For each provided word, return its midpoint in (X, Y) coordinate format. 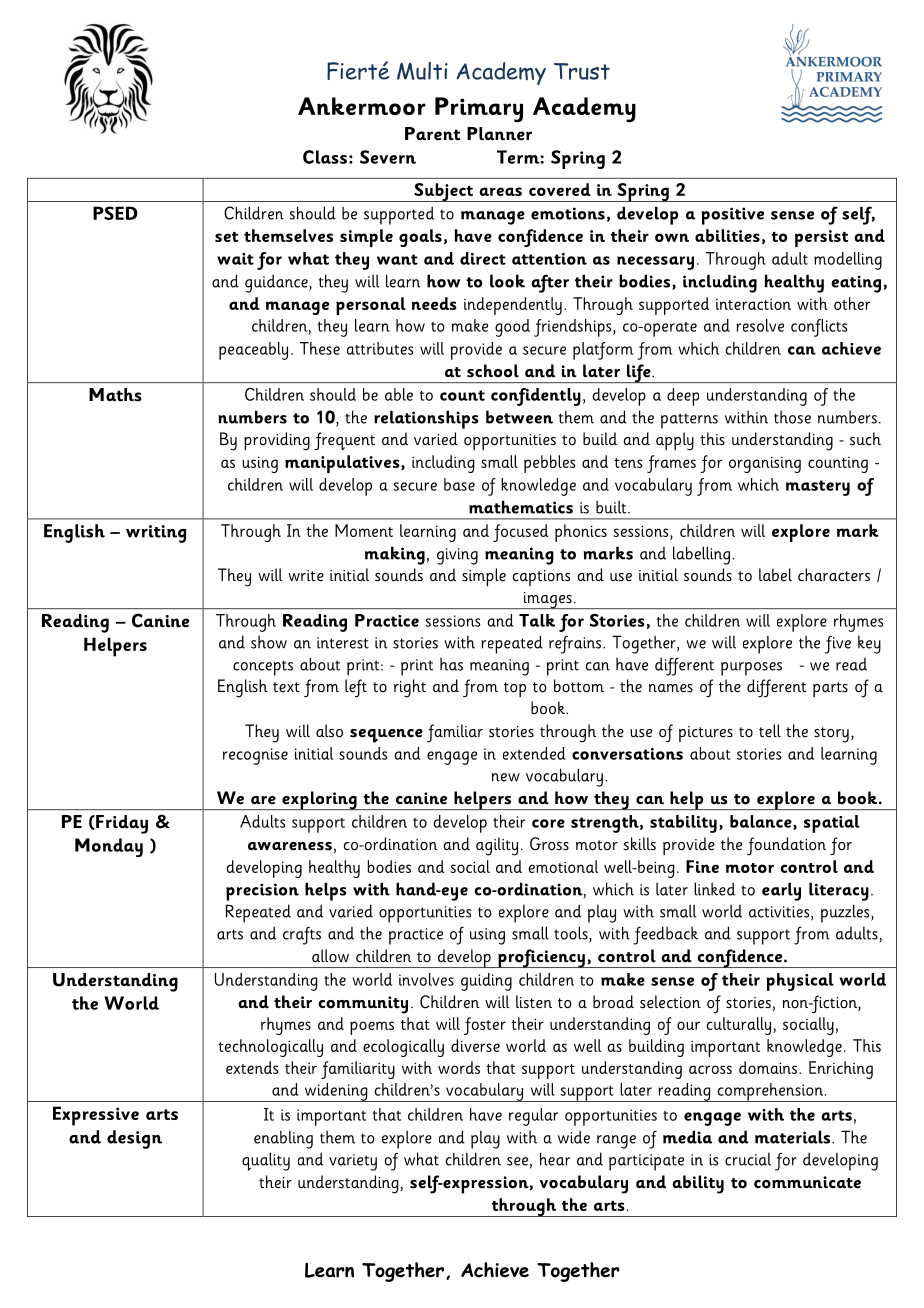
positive (732, 216)
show (269, 642)
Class (325, 157)
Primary (479, 109)
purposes (751, 669)
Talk (537, 620)
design (134, 1139)
